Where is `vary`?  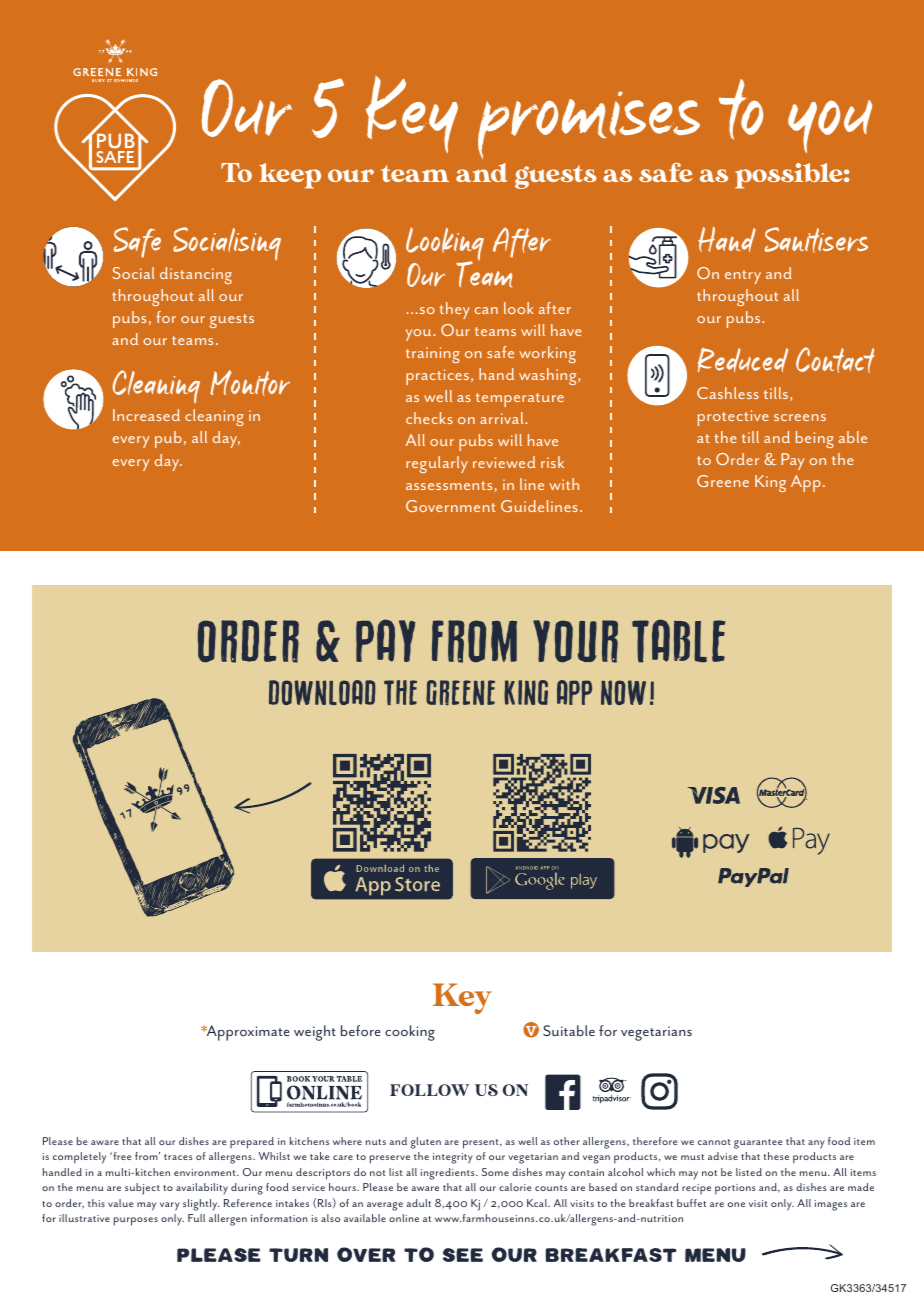
vary is located at coordinates (170, 1206).
